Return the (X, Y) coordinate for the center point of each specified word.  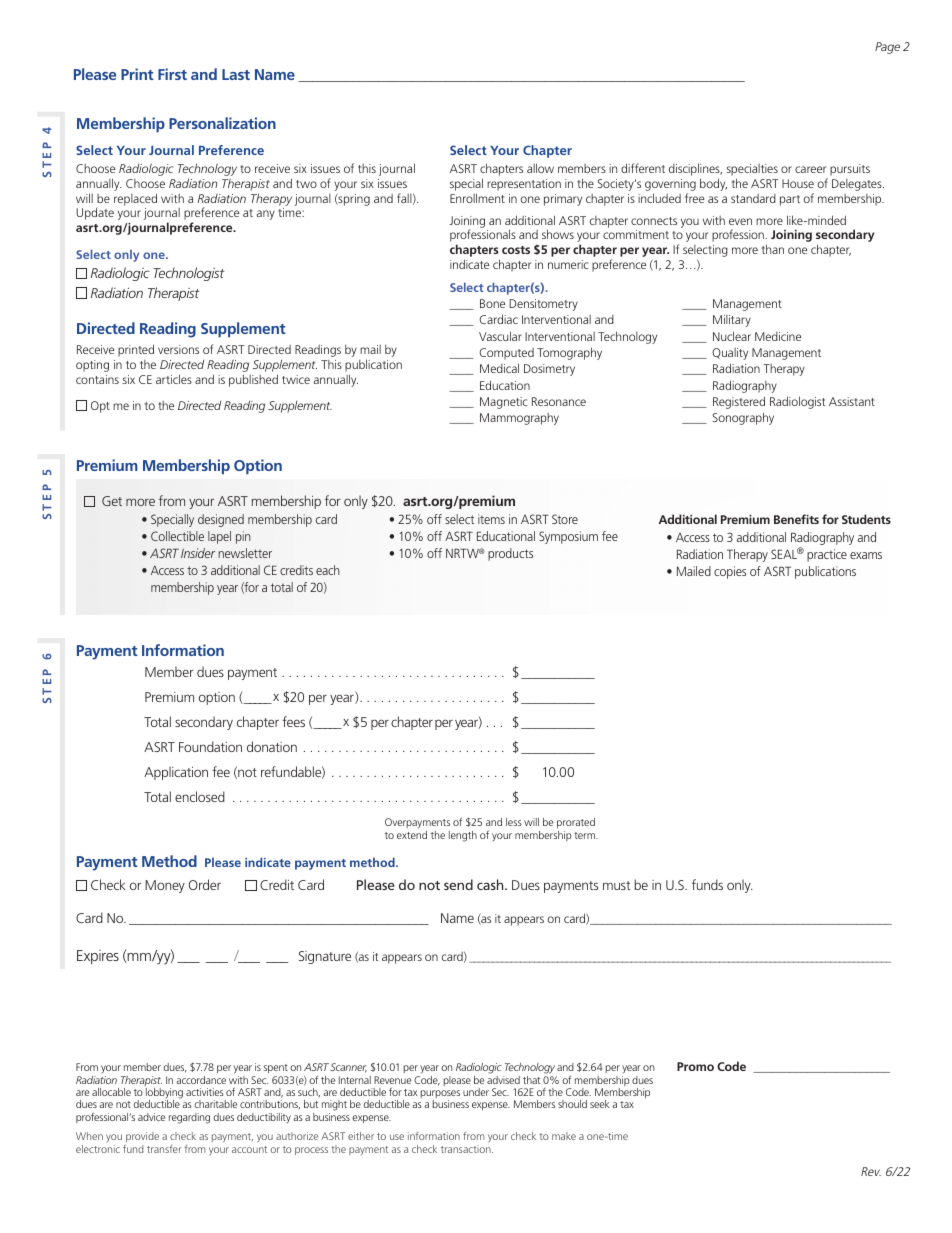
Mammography (519, 419)
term (586, 835)
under (476, 1092)
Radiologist (798, 402)
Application (176, 773)
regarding (189, 1118)
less (514, 822)
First (172, 74)
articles (174, 379)
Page (887, 48)
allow (540, 168)
